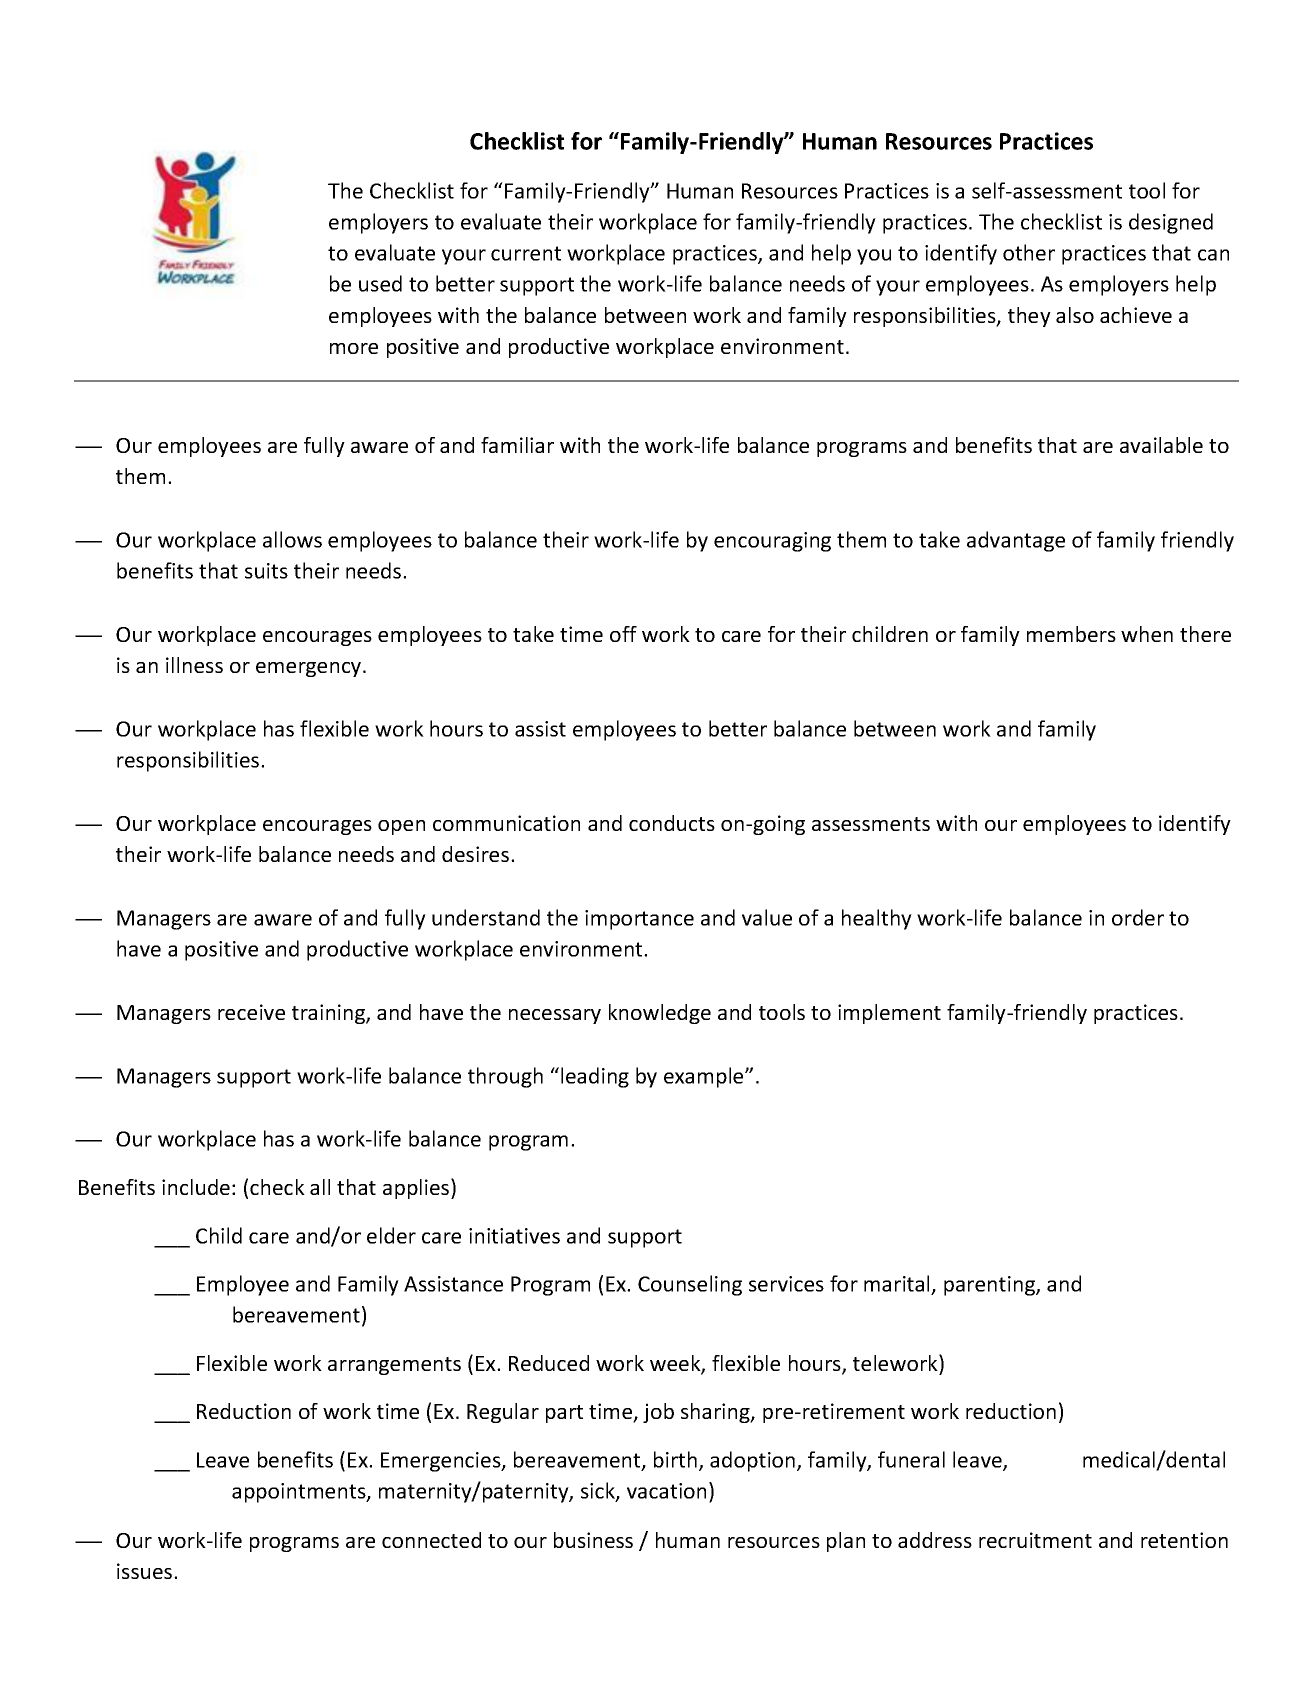 This image has width=1313, height=1699. What do you see at coordinates (690, 1285) in the image?
I see `Counseling` at bounding box center [690, 1285].
